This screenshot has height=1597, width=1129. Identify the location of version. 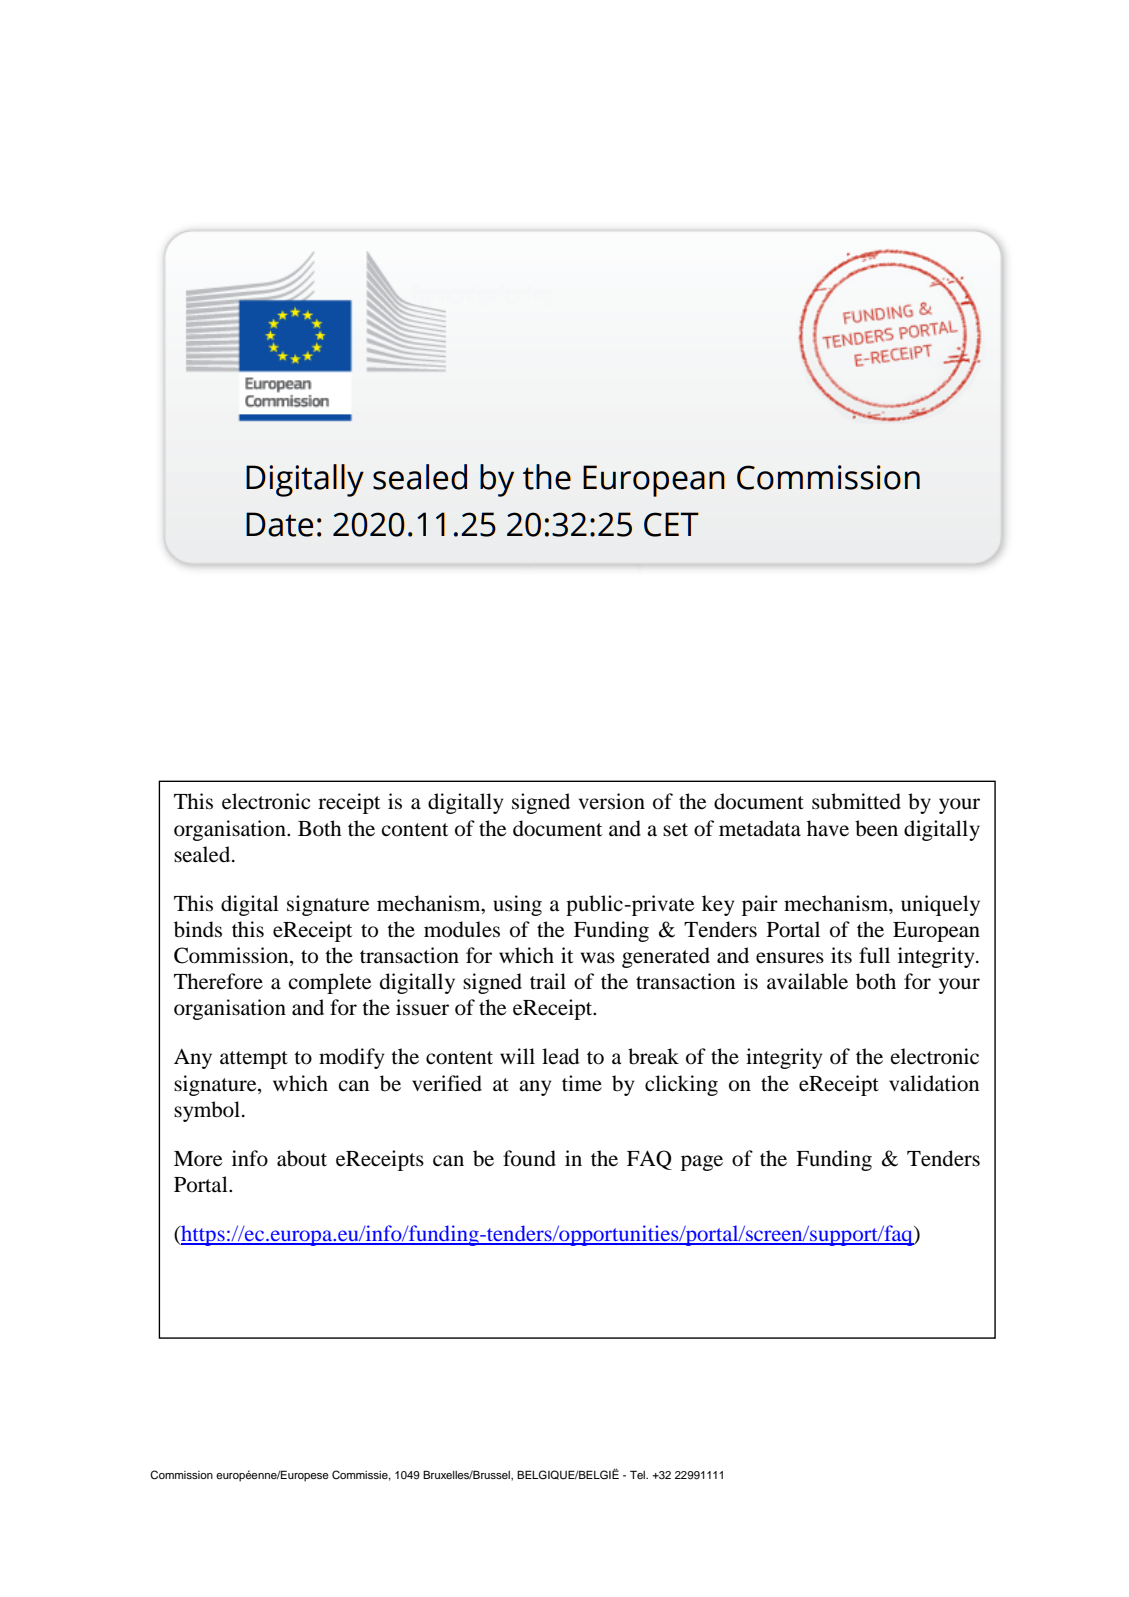
(612, 801).
